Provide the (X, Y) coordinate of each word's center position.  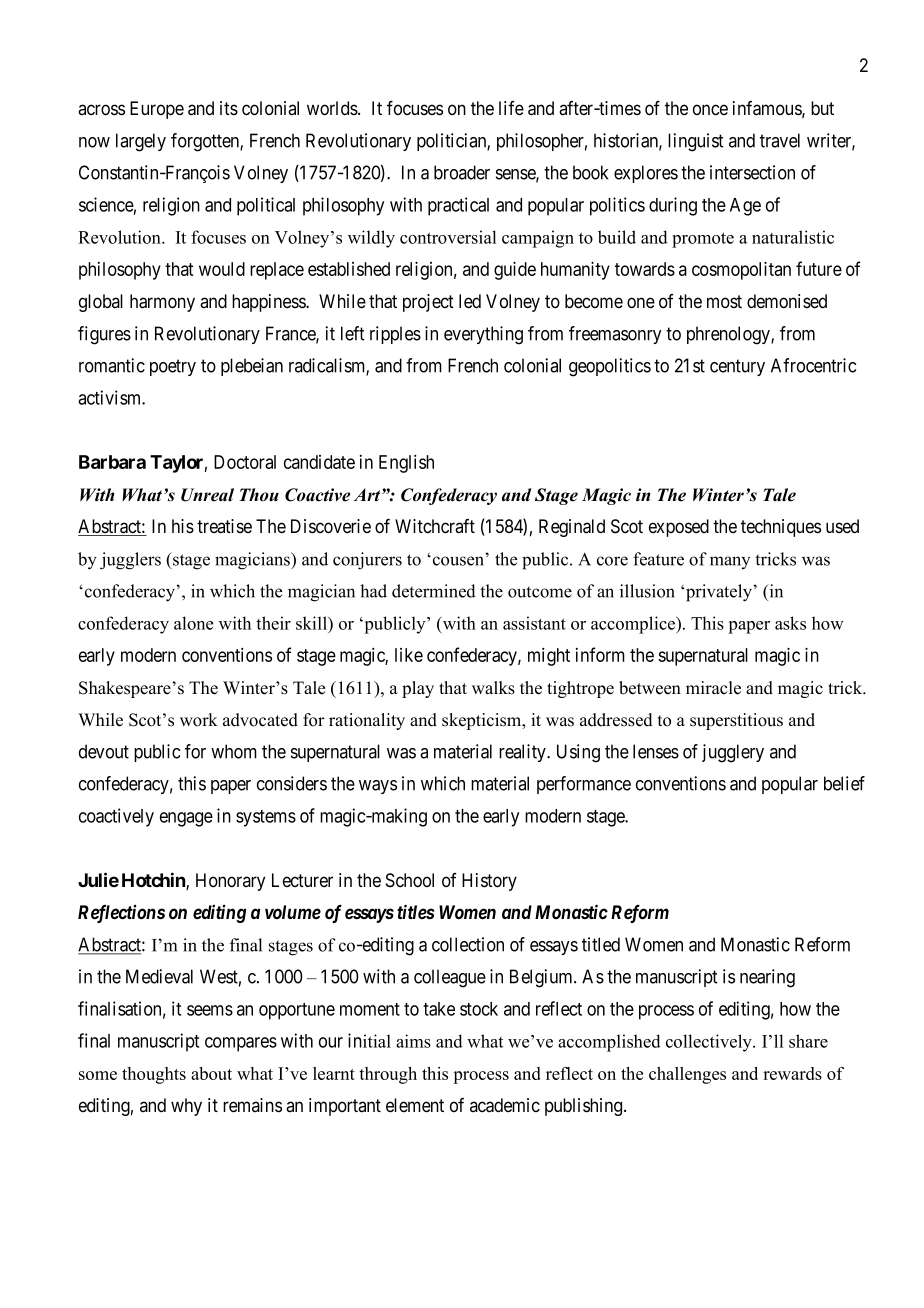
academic (505, 1105)
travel (780, 140)
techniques (781, 528)
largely (141, 142)
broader (462, 172)
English (406, 464)
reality (523, 753)
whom (234, 751)
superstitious (736, 721)
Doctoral (245, 462)
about (211, 1073)
